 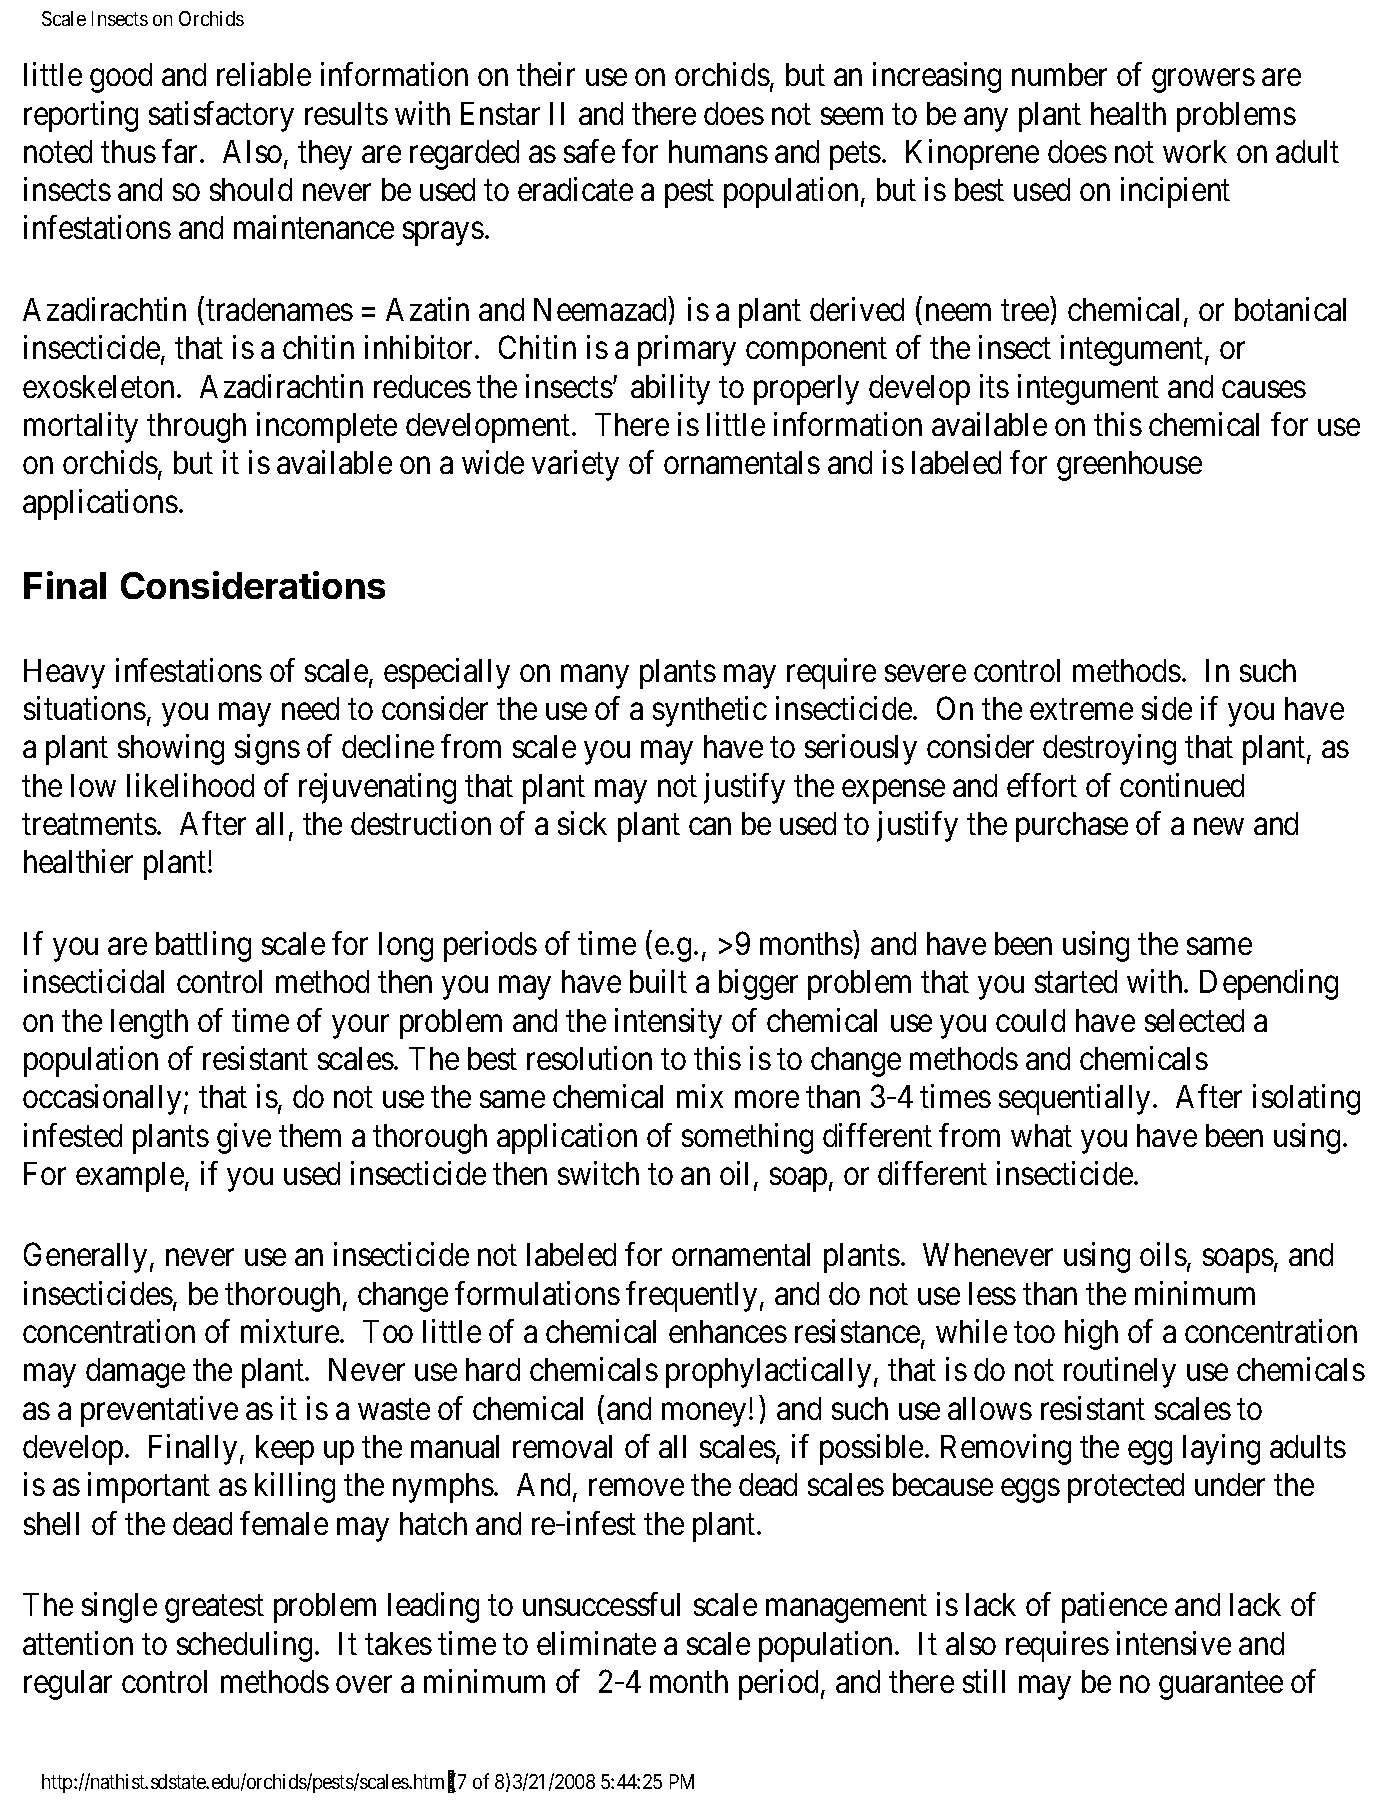 What do you see at coordinates (1219, 826) in the image?
I see `new` at bounding box center [1219, 826].
